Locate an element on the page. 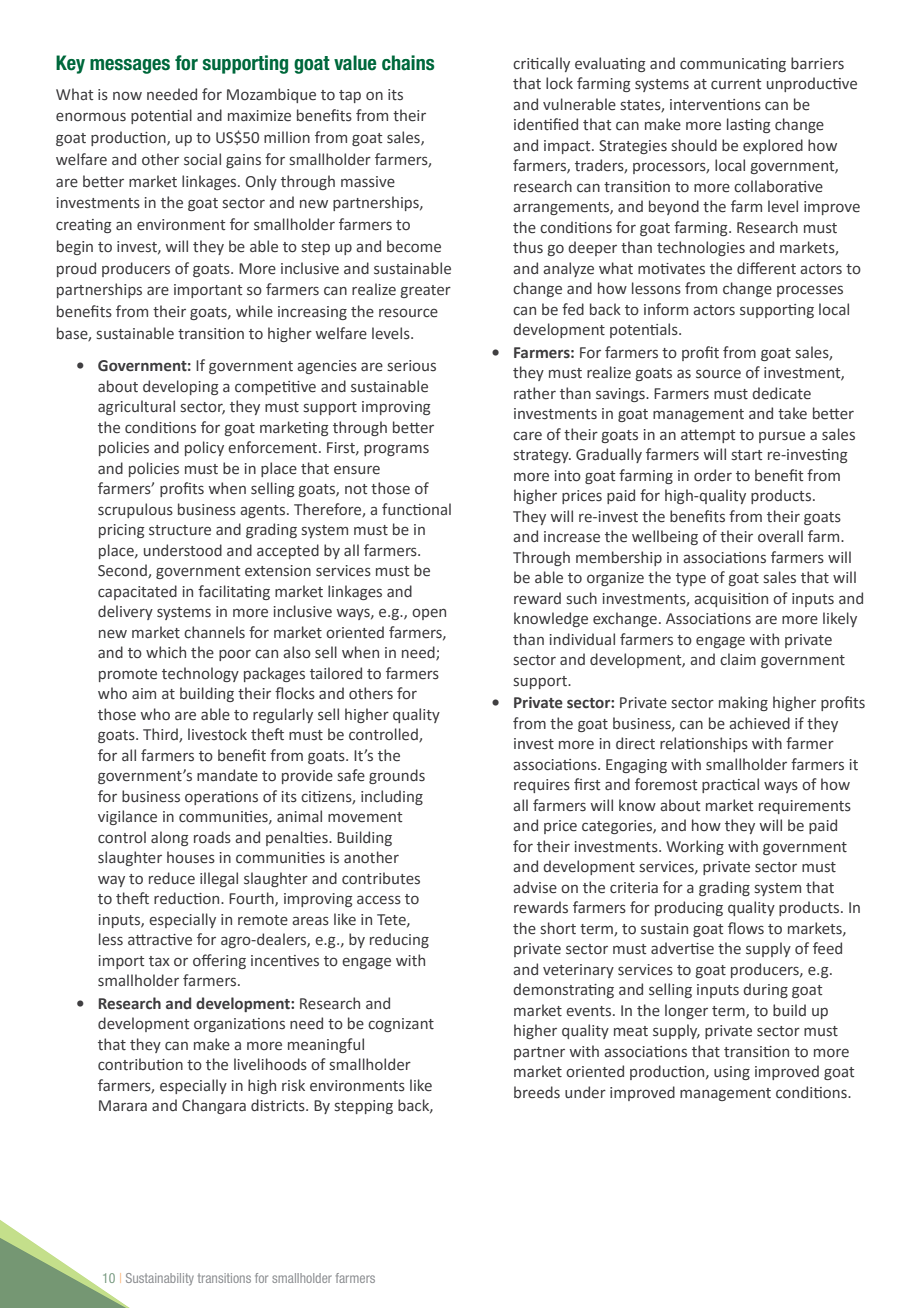 The height and width of the image is (1308, 924). Working is located at coordinates (695, 847).
